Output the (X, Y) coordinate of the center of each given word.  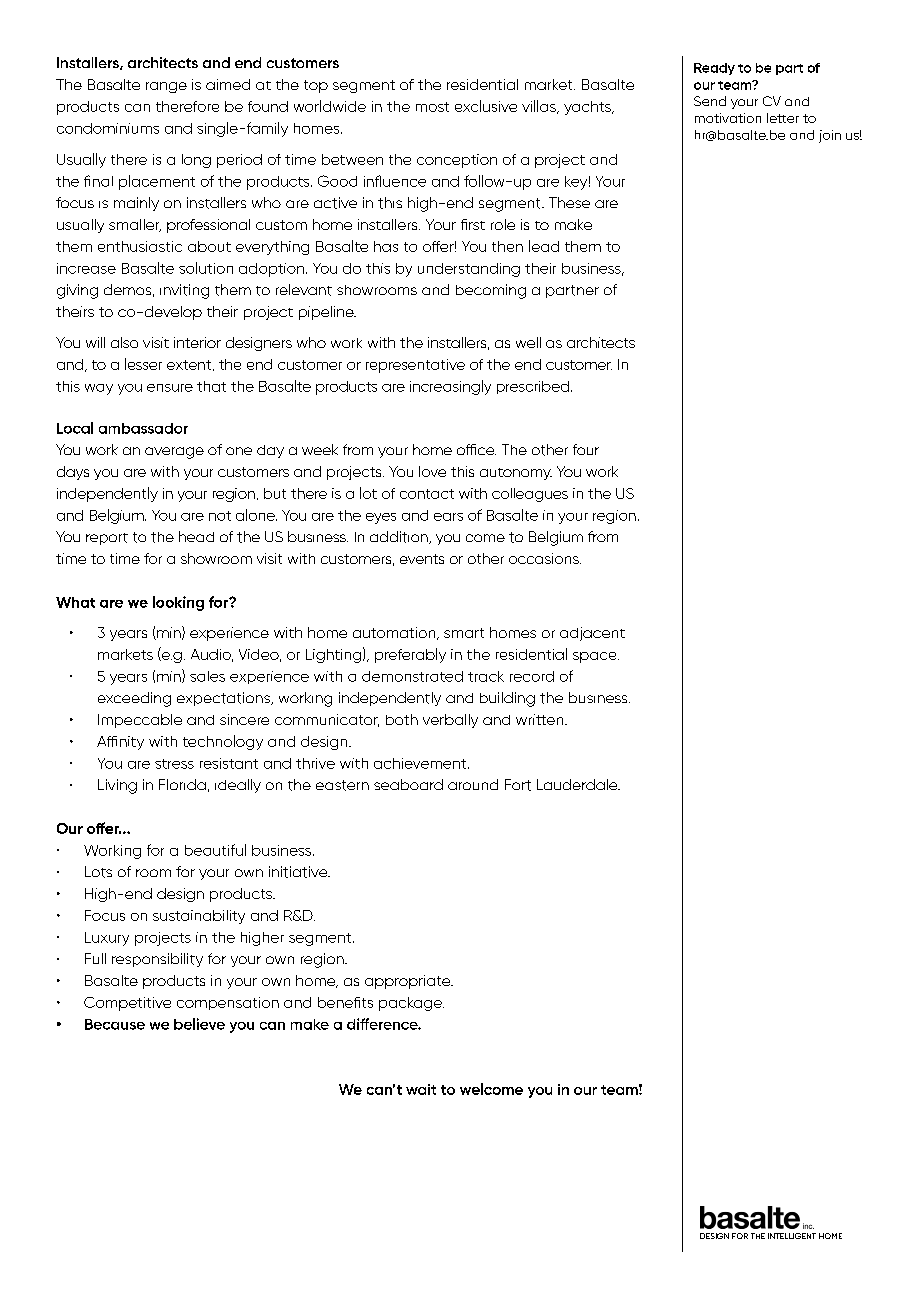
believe (199, 1024)
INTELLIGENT (792, 1236)
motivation (728, 118)
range (166, 87)
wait (421, 1089)
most (432, 107)
